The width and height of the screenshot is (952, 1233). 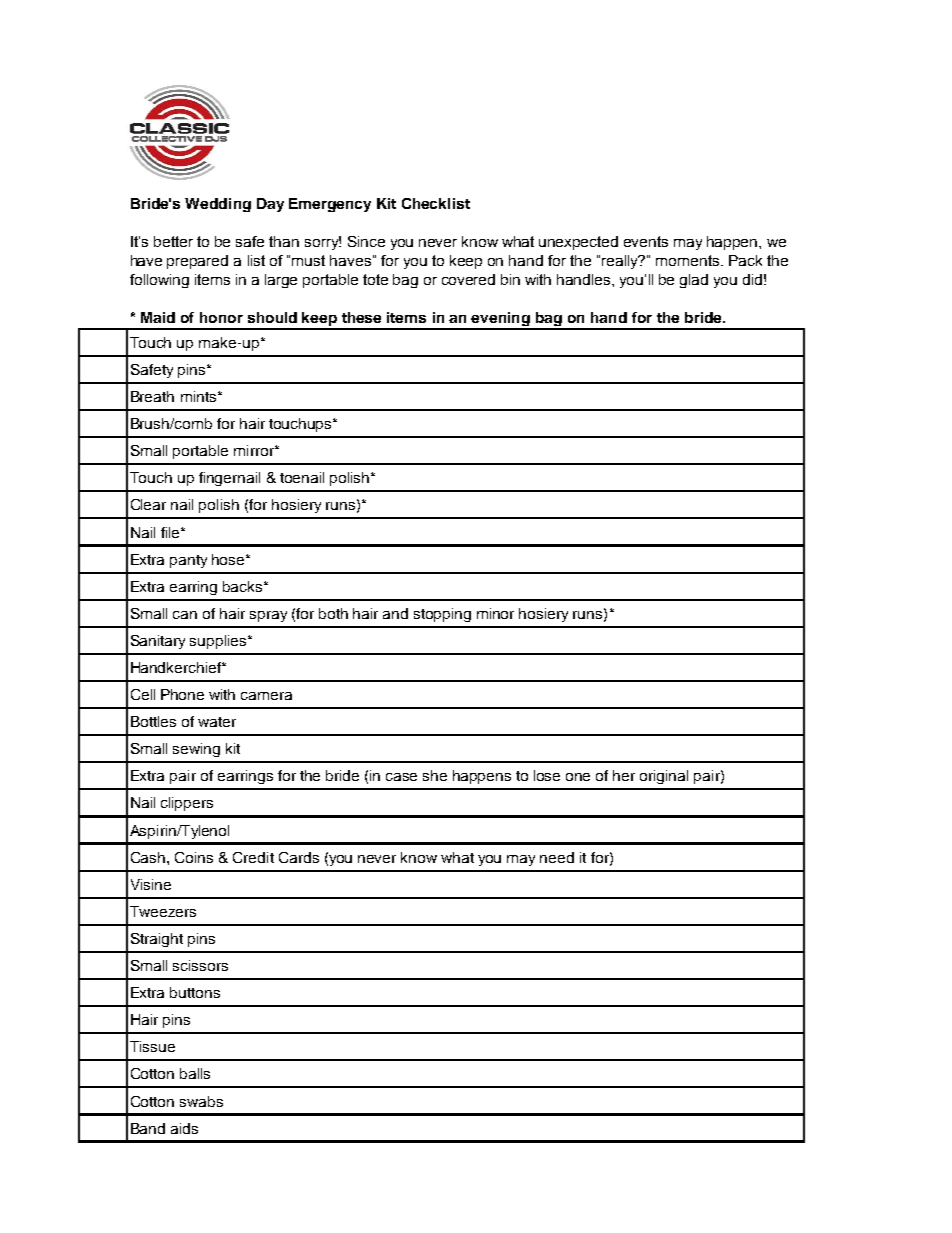 I want to click on events, so click(x=646, y=241).
